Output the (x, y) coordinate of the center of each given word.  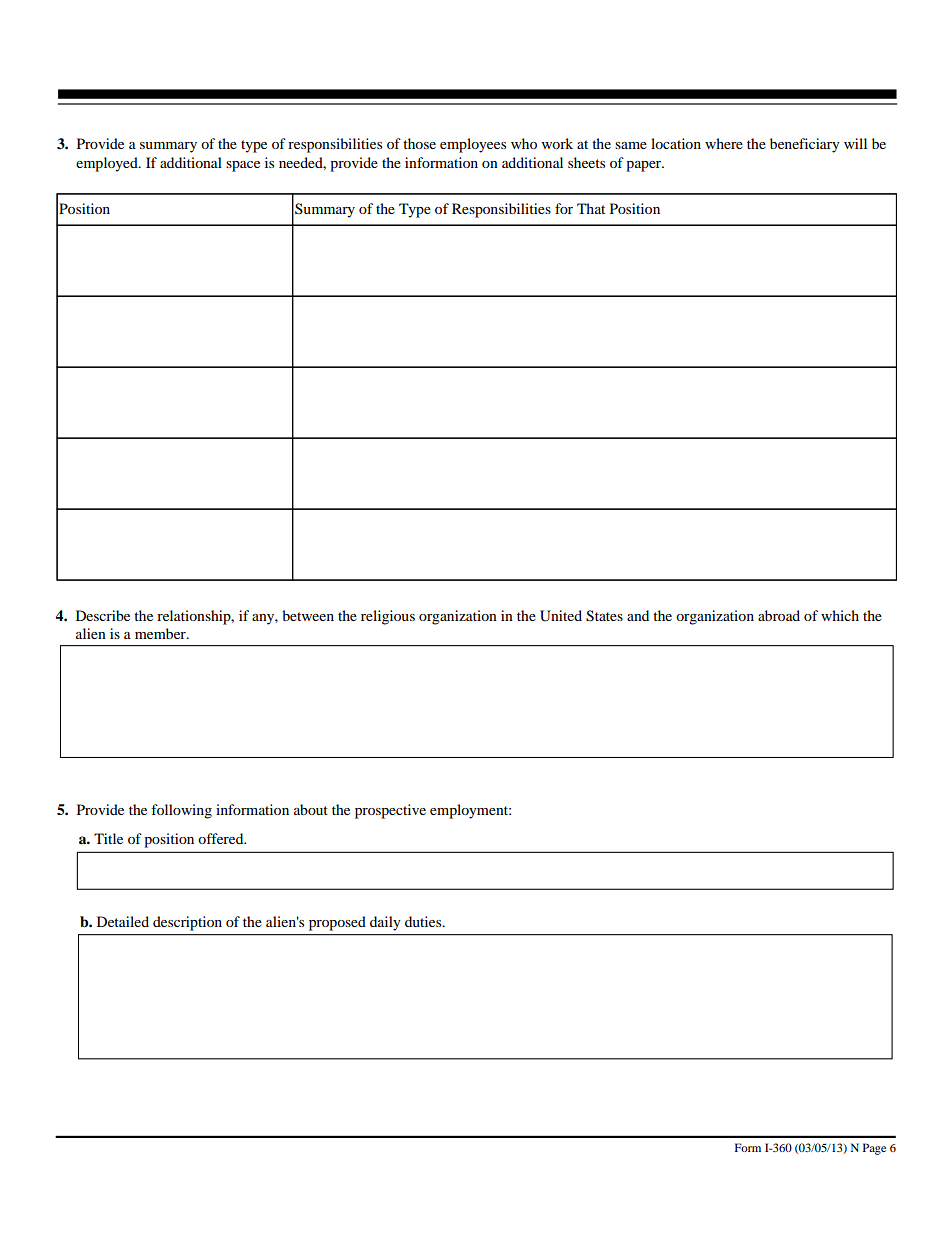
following (181, 811)
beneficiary (805, 145)
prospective (390, 811)
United (561, 616)
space (243, 166)
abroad (779, 615)
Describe (103, 615)
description (187, 923)
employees (473, 145)
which (840, 615)
